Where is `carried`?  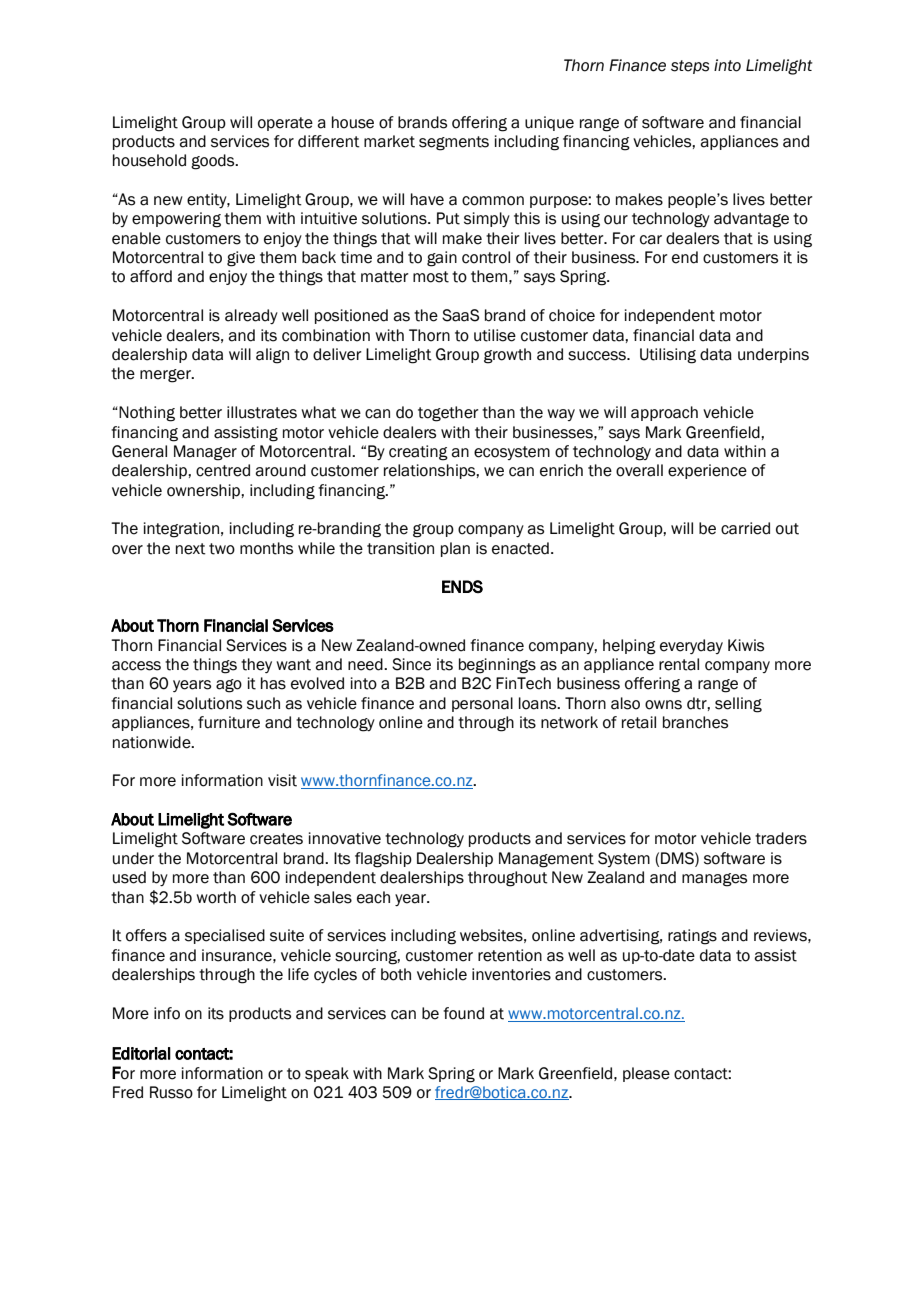
carried is located at coordinates (745, 528).
